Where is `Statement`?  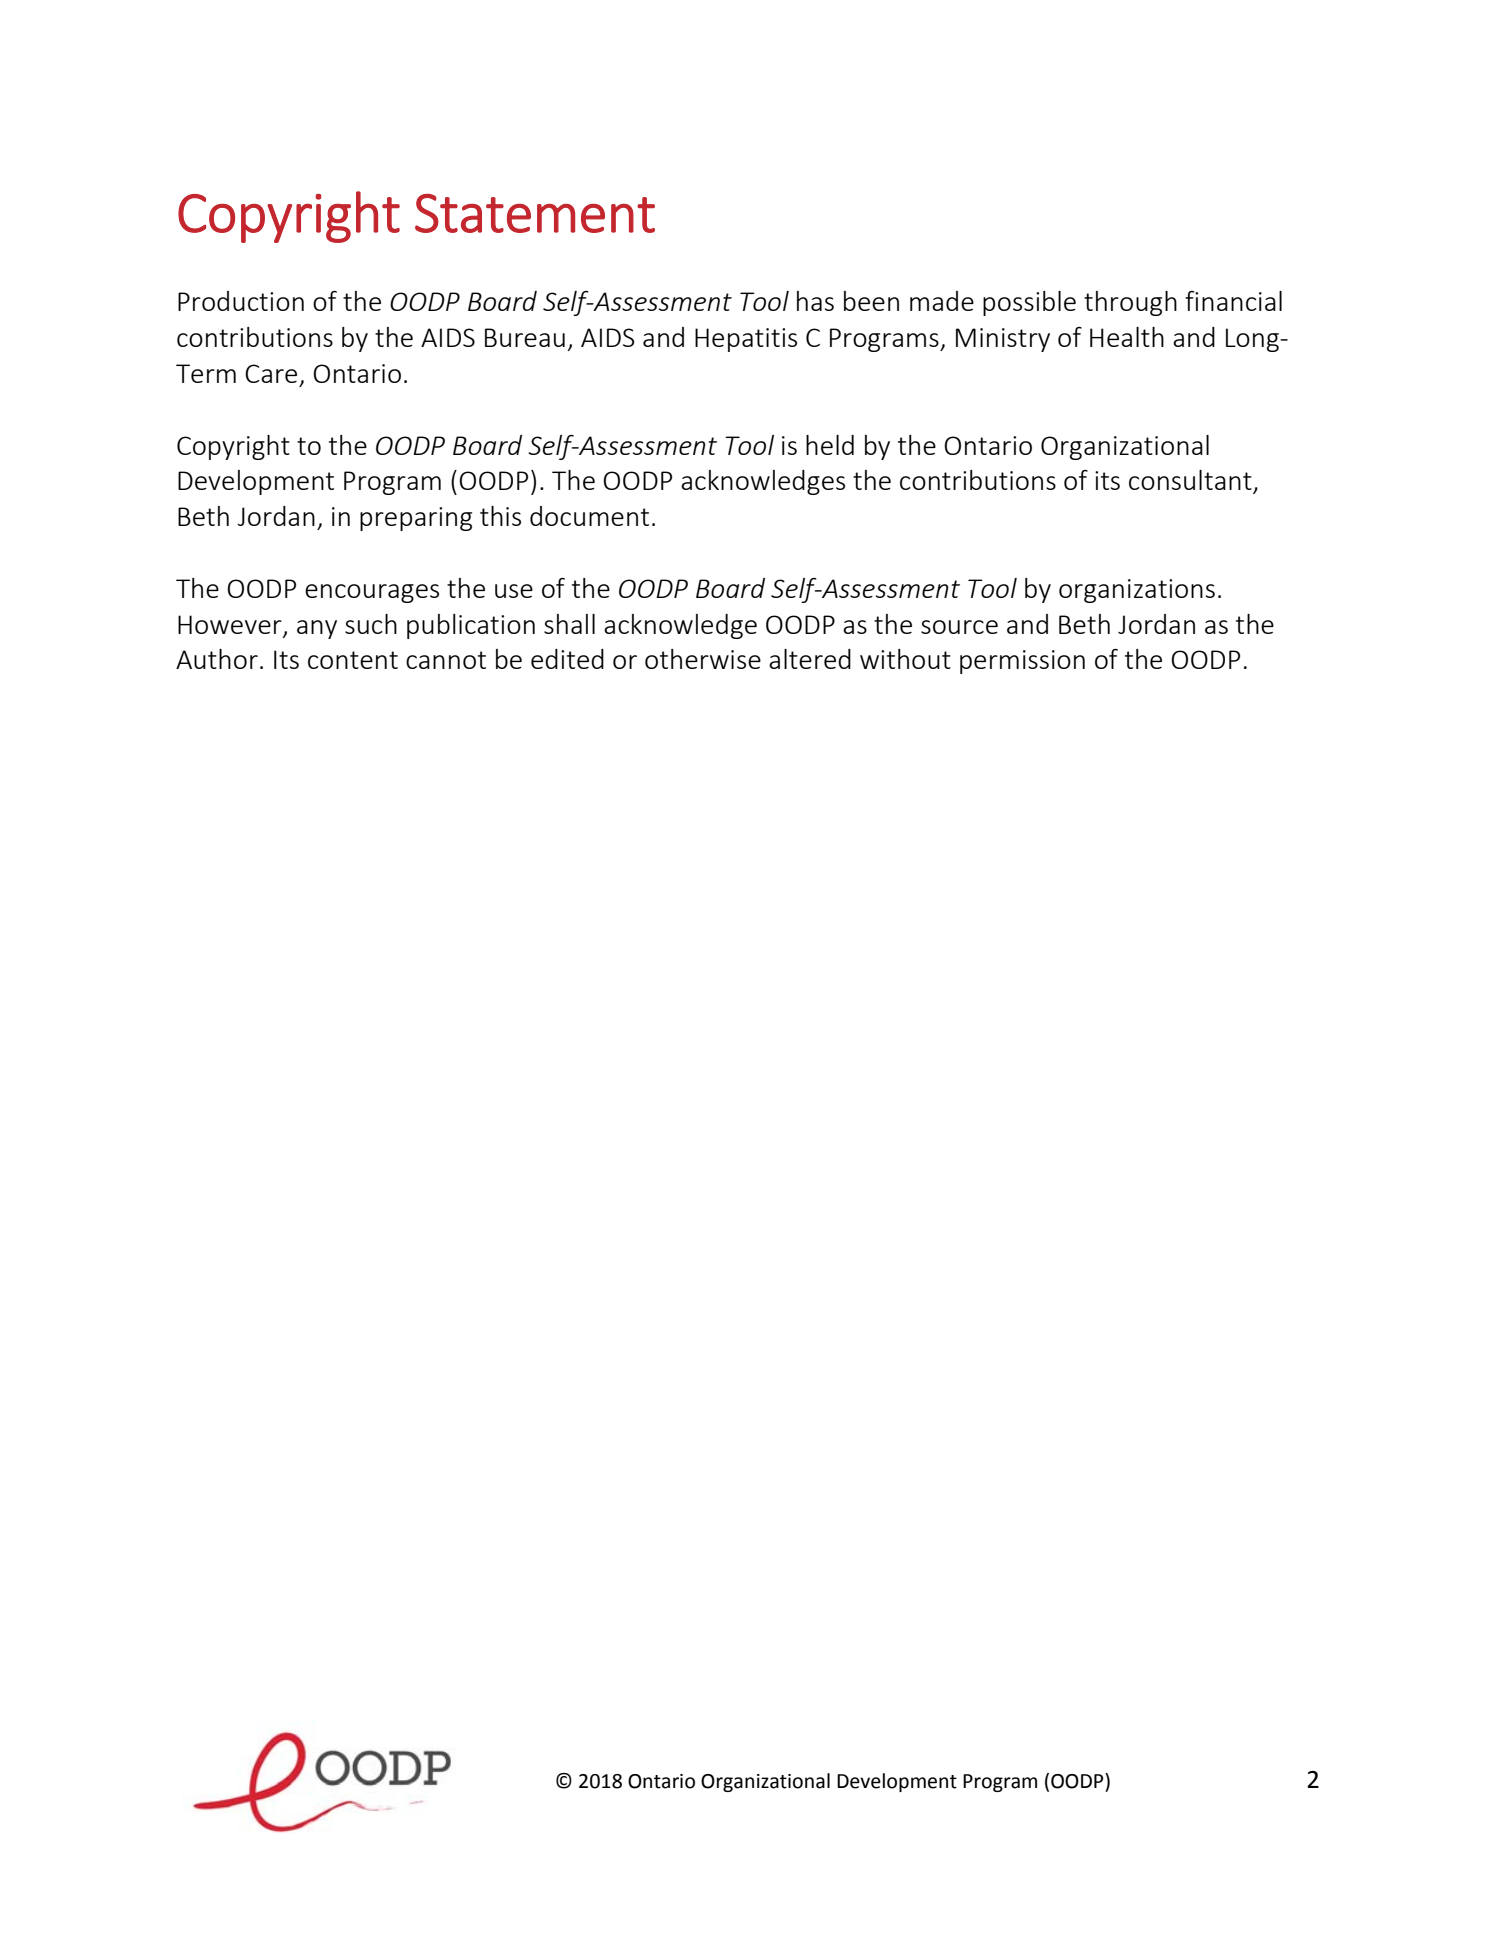
Statement is located at coordinates (535, 213).
